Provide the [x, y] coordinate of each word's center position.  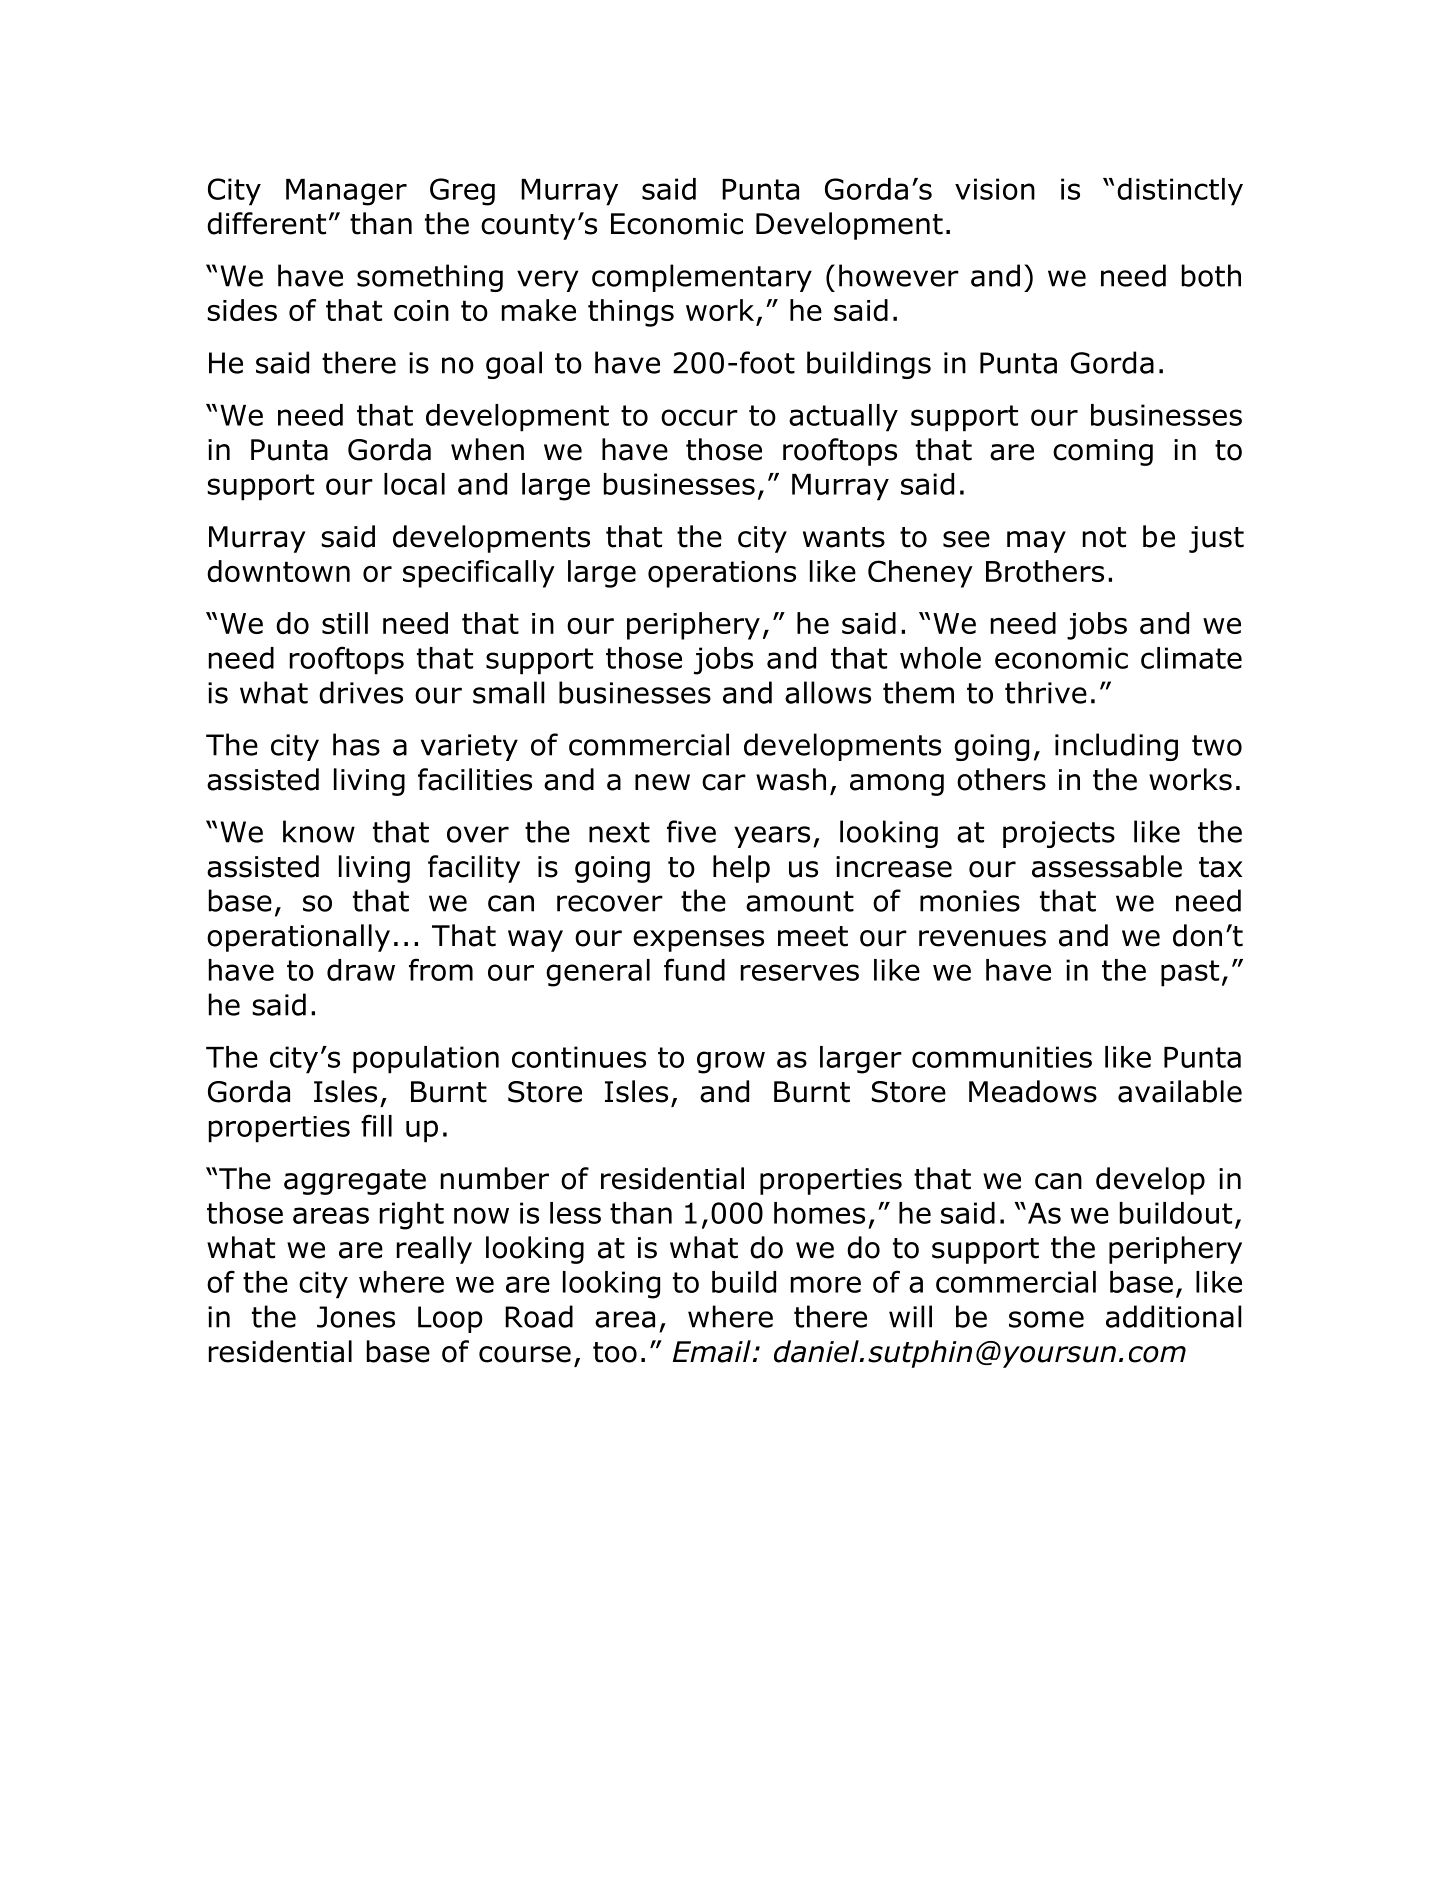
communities [1002, 1057]
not [1104, 537]
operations [722, 574]
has [356, 744]
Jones [356, 1317]
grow [731, 1062]
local [414, 484]
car [724, 782]
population [426, 1060]
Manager [346, 192]
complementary [702, 278]
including [1116, 747]
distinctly [1180, 192]
